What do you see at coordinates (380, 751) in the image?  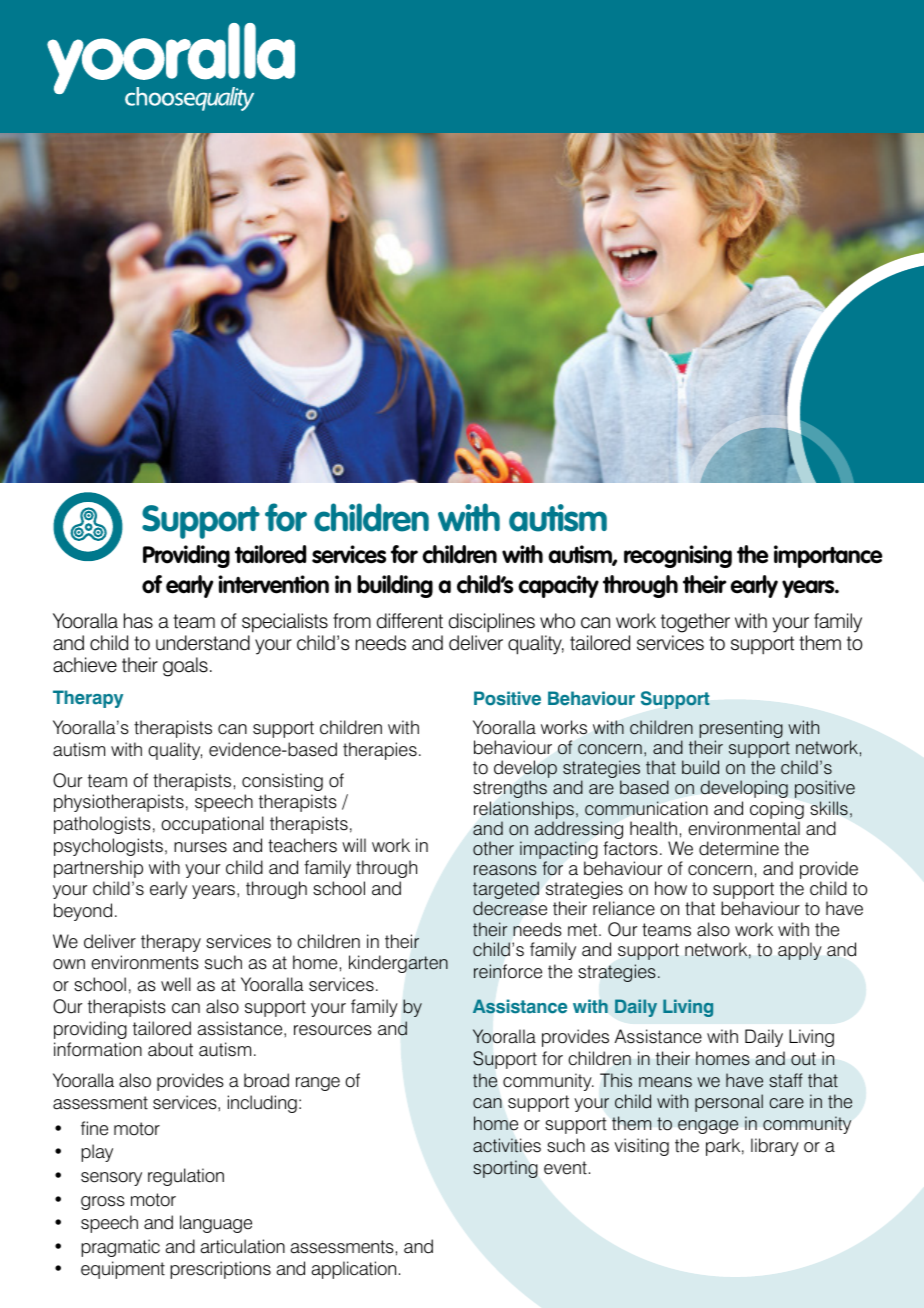 I see `therapies` at bounding box center [380, 751].
